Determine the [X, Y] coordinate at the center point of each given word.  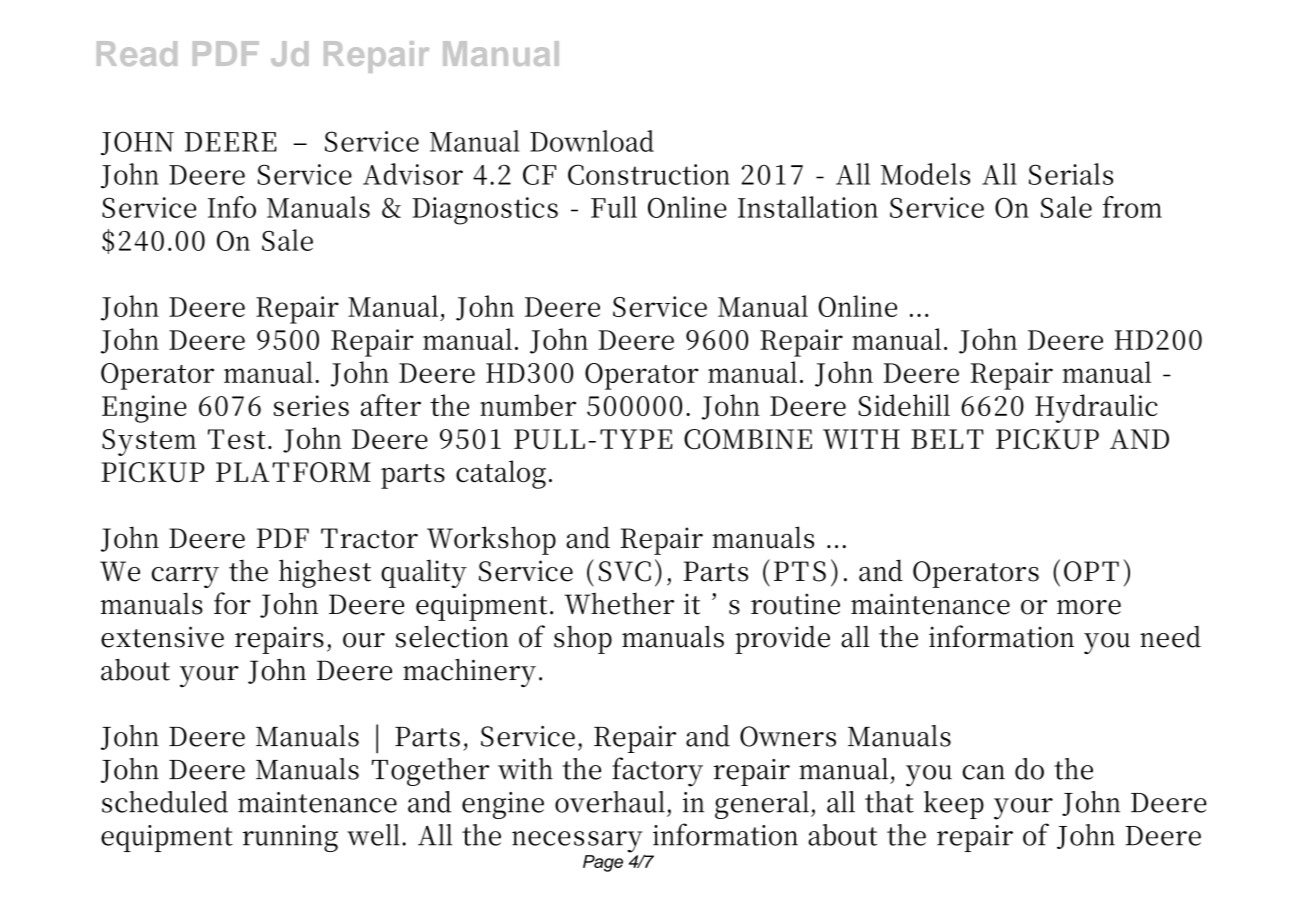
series [311, 405]
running [290, 838]
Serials [1071, 174]
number [528, 405]
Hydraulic [1096, 408]
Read [137, 53]
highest [325, 573]
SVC [625, 571]
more [1089, 607]
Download [592, 141]
